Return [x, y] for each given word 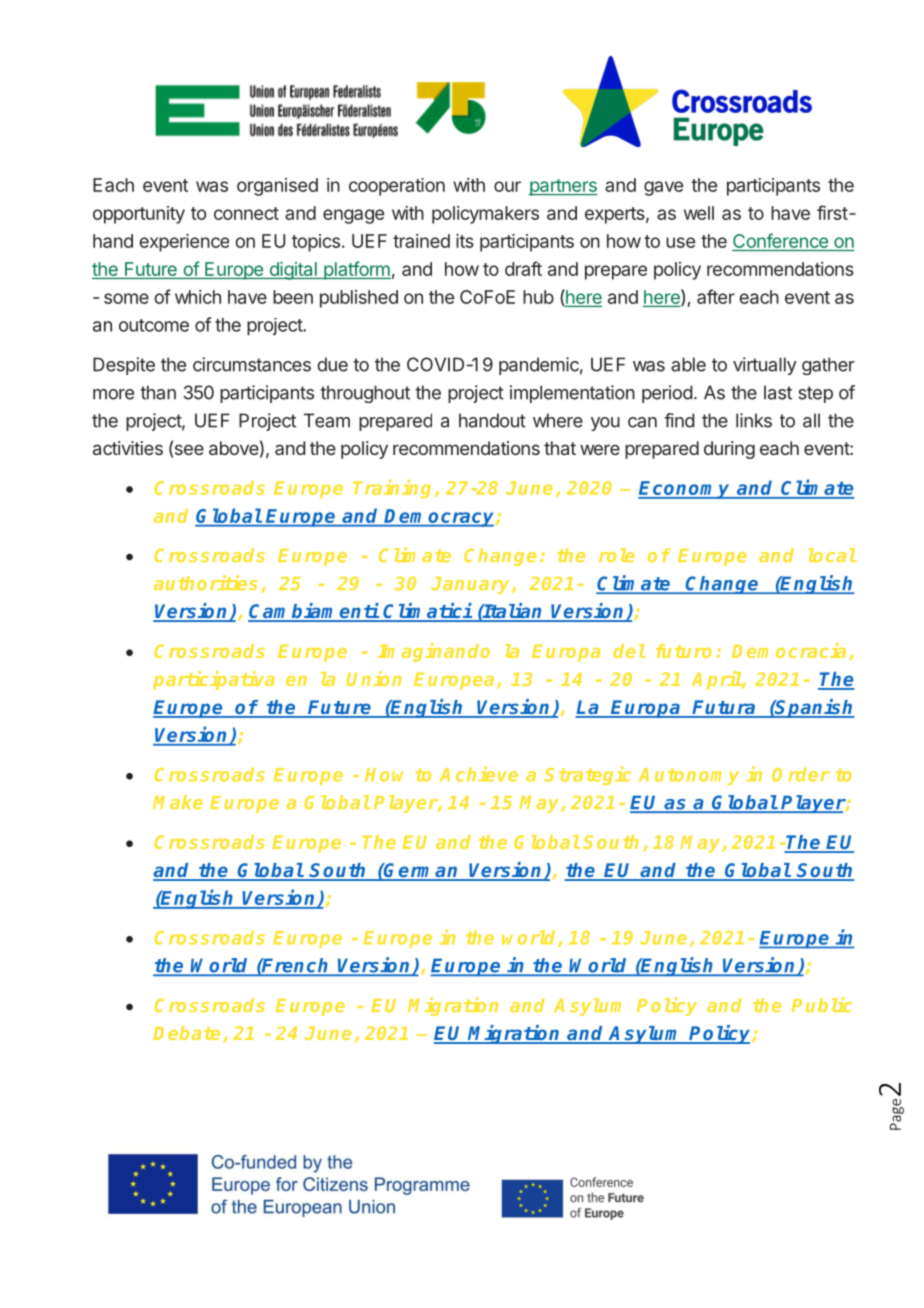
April [717, 680]
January [472, 585]
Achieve [479, 774]
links [754, 420]
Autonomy [689, 776]
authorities [205, 582]
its [465, 241]
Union [374, 678]
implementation [572, 394]
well [699, 213]
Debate [186, 1033]
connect [246, 213]
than [158, 392]
